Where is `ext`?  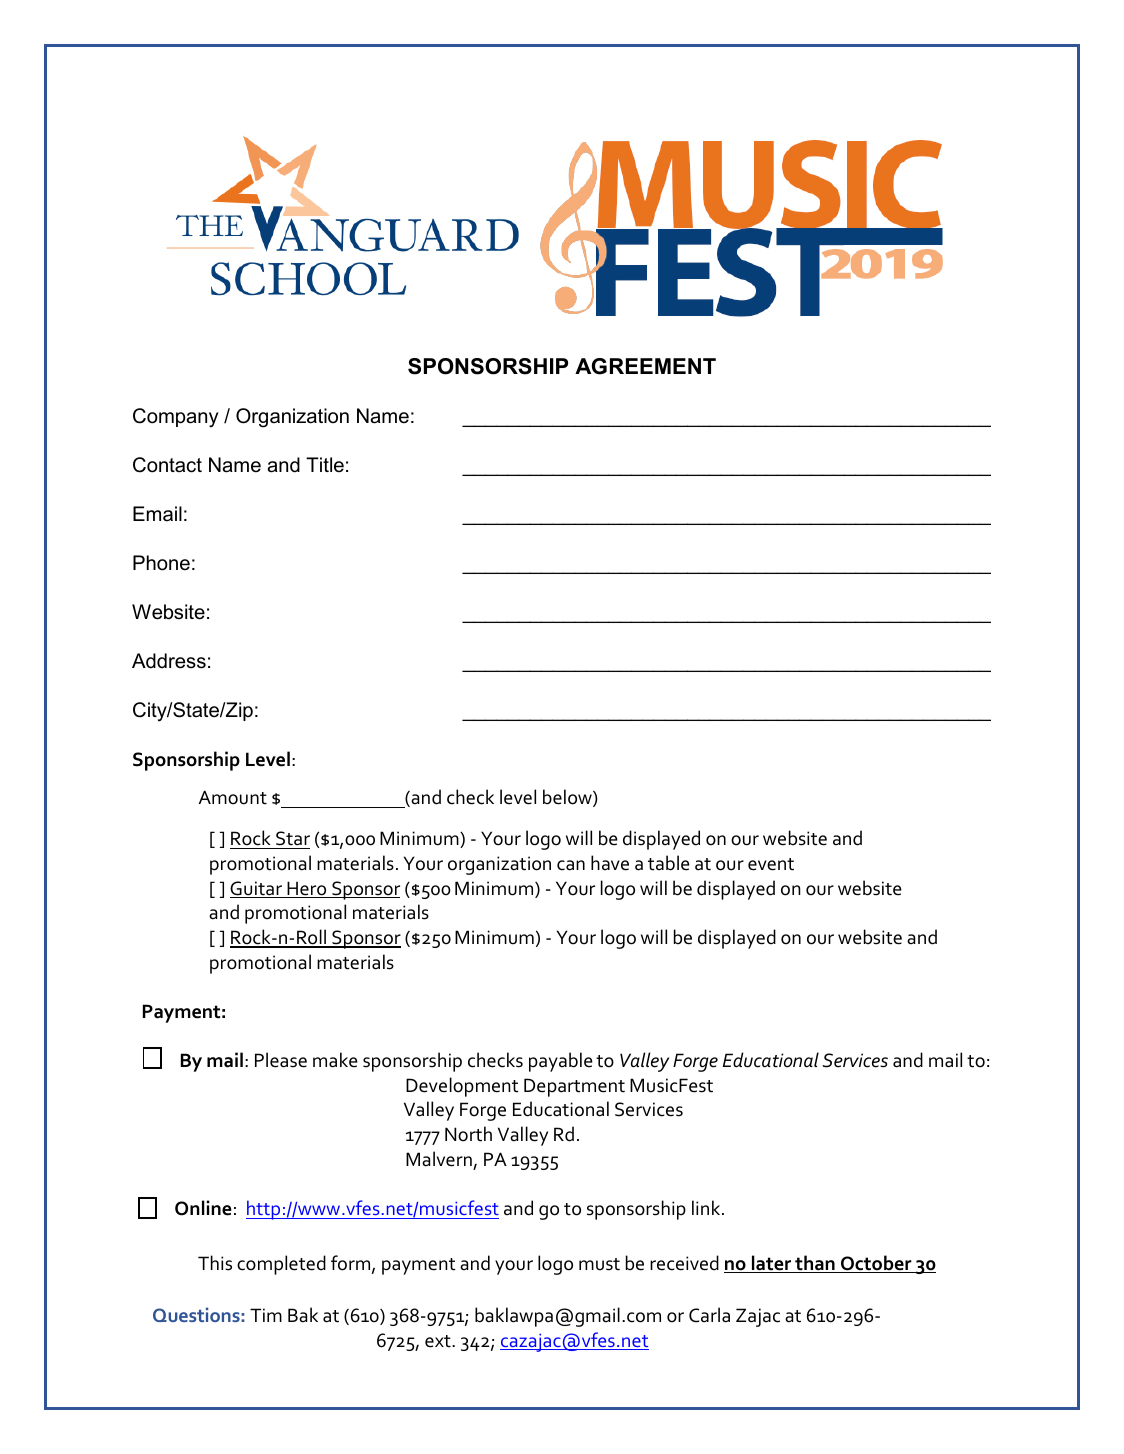
ext is located at coordinates (439, 1341).
